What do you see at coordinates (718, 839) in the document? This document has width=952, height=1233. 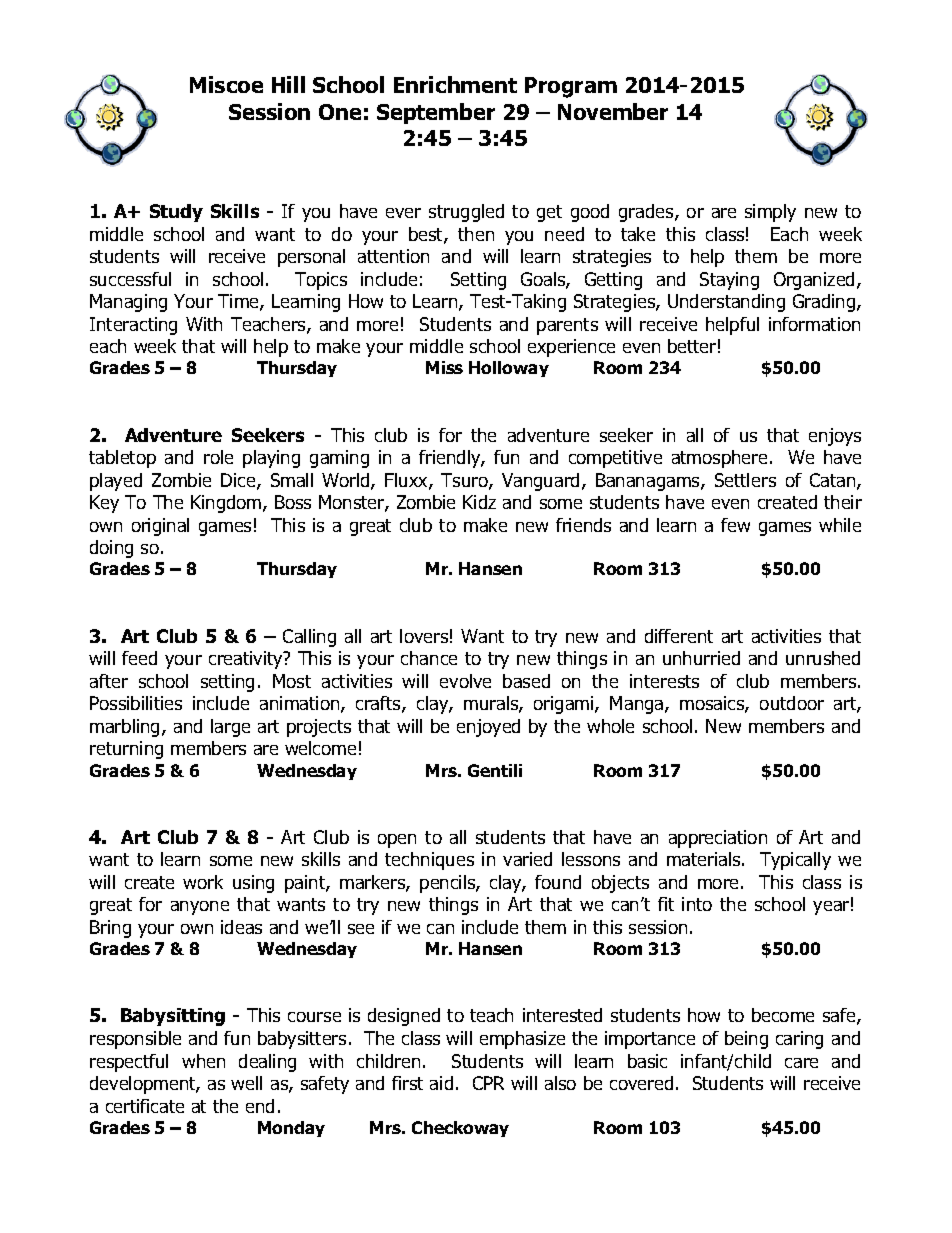 I see `appreciation` at bounding box center [718, 839].
